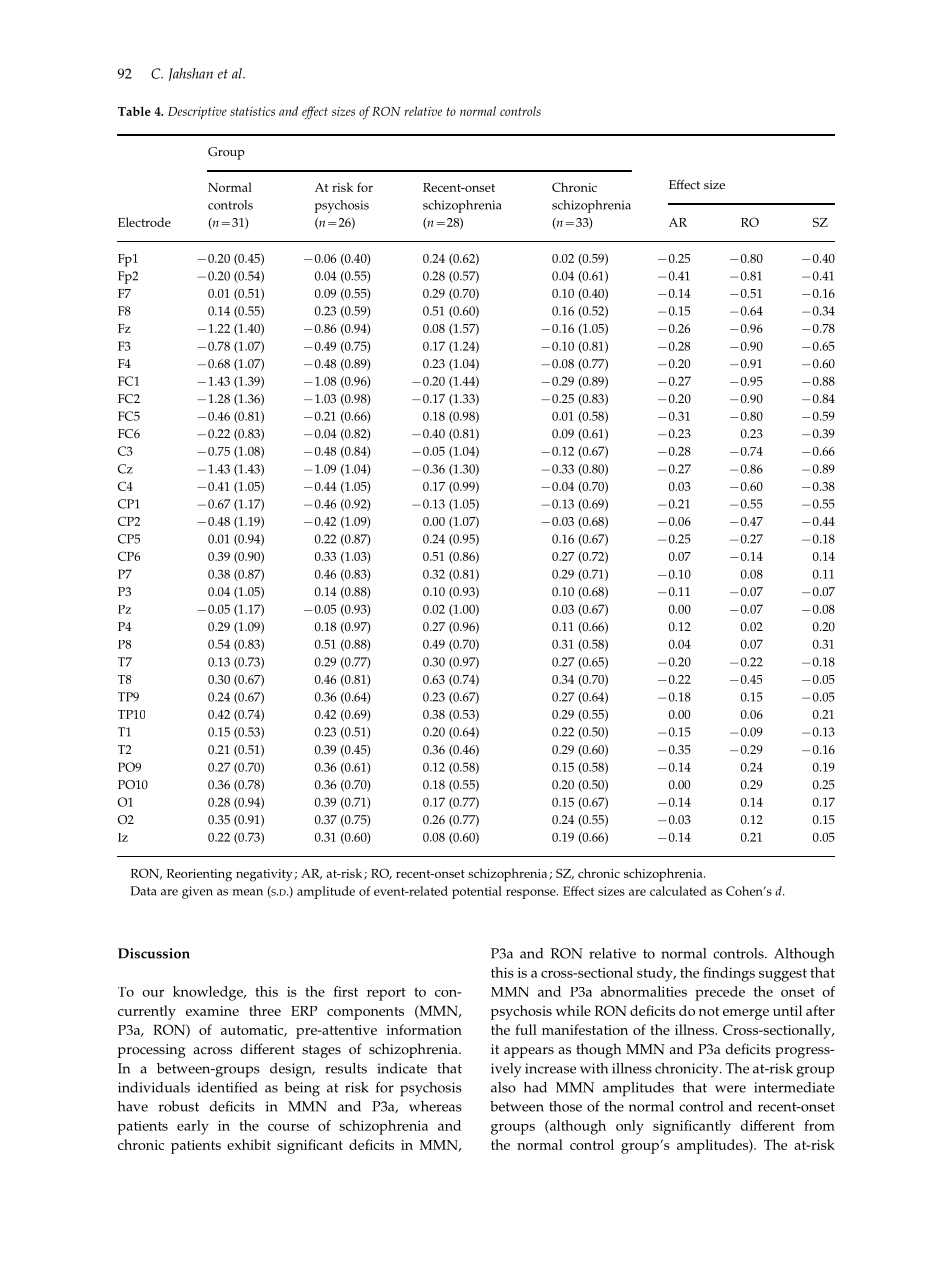  What do you see at coordinates (197, 113) in the image?
I see `Descriptive` at bounding box center [197, 113].
